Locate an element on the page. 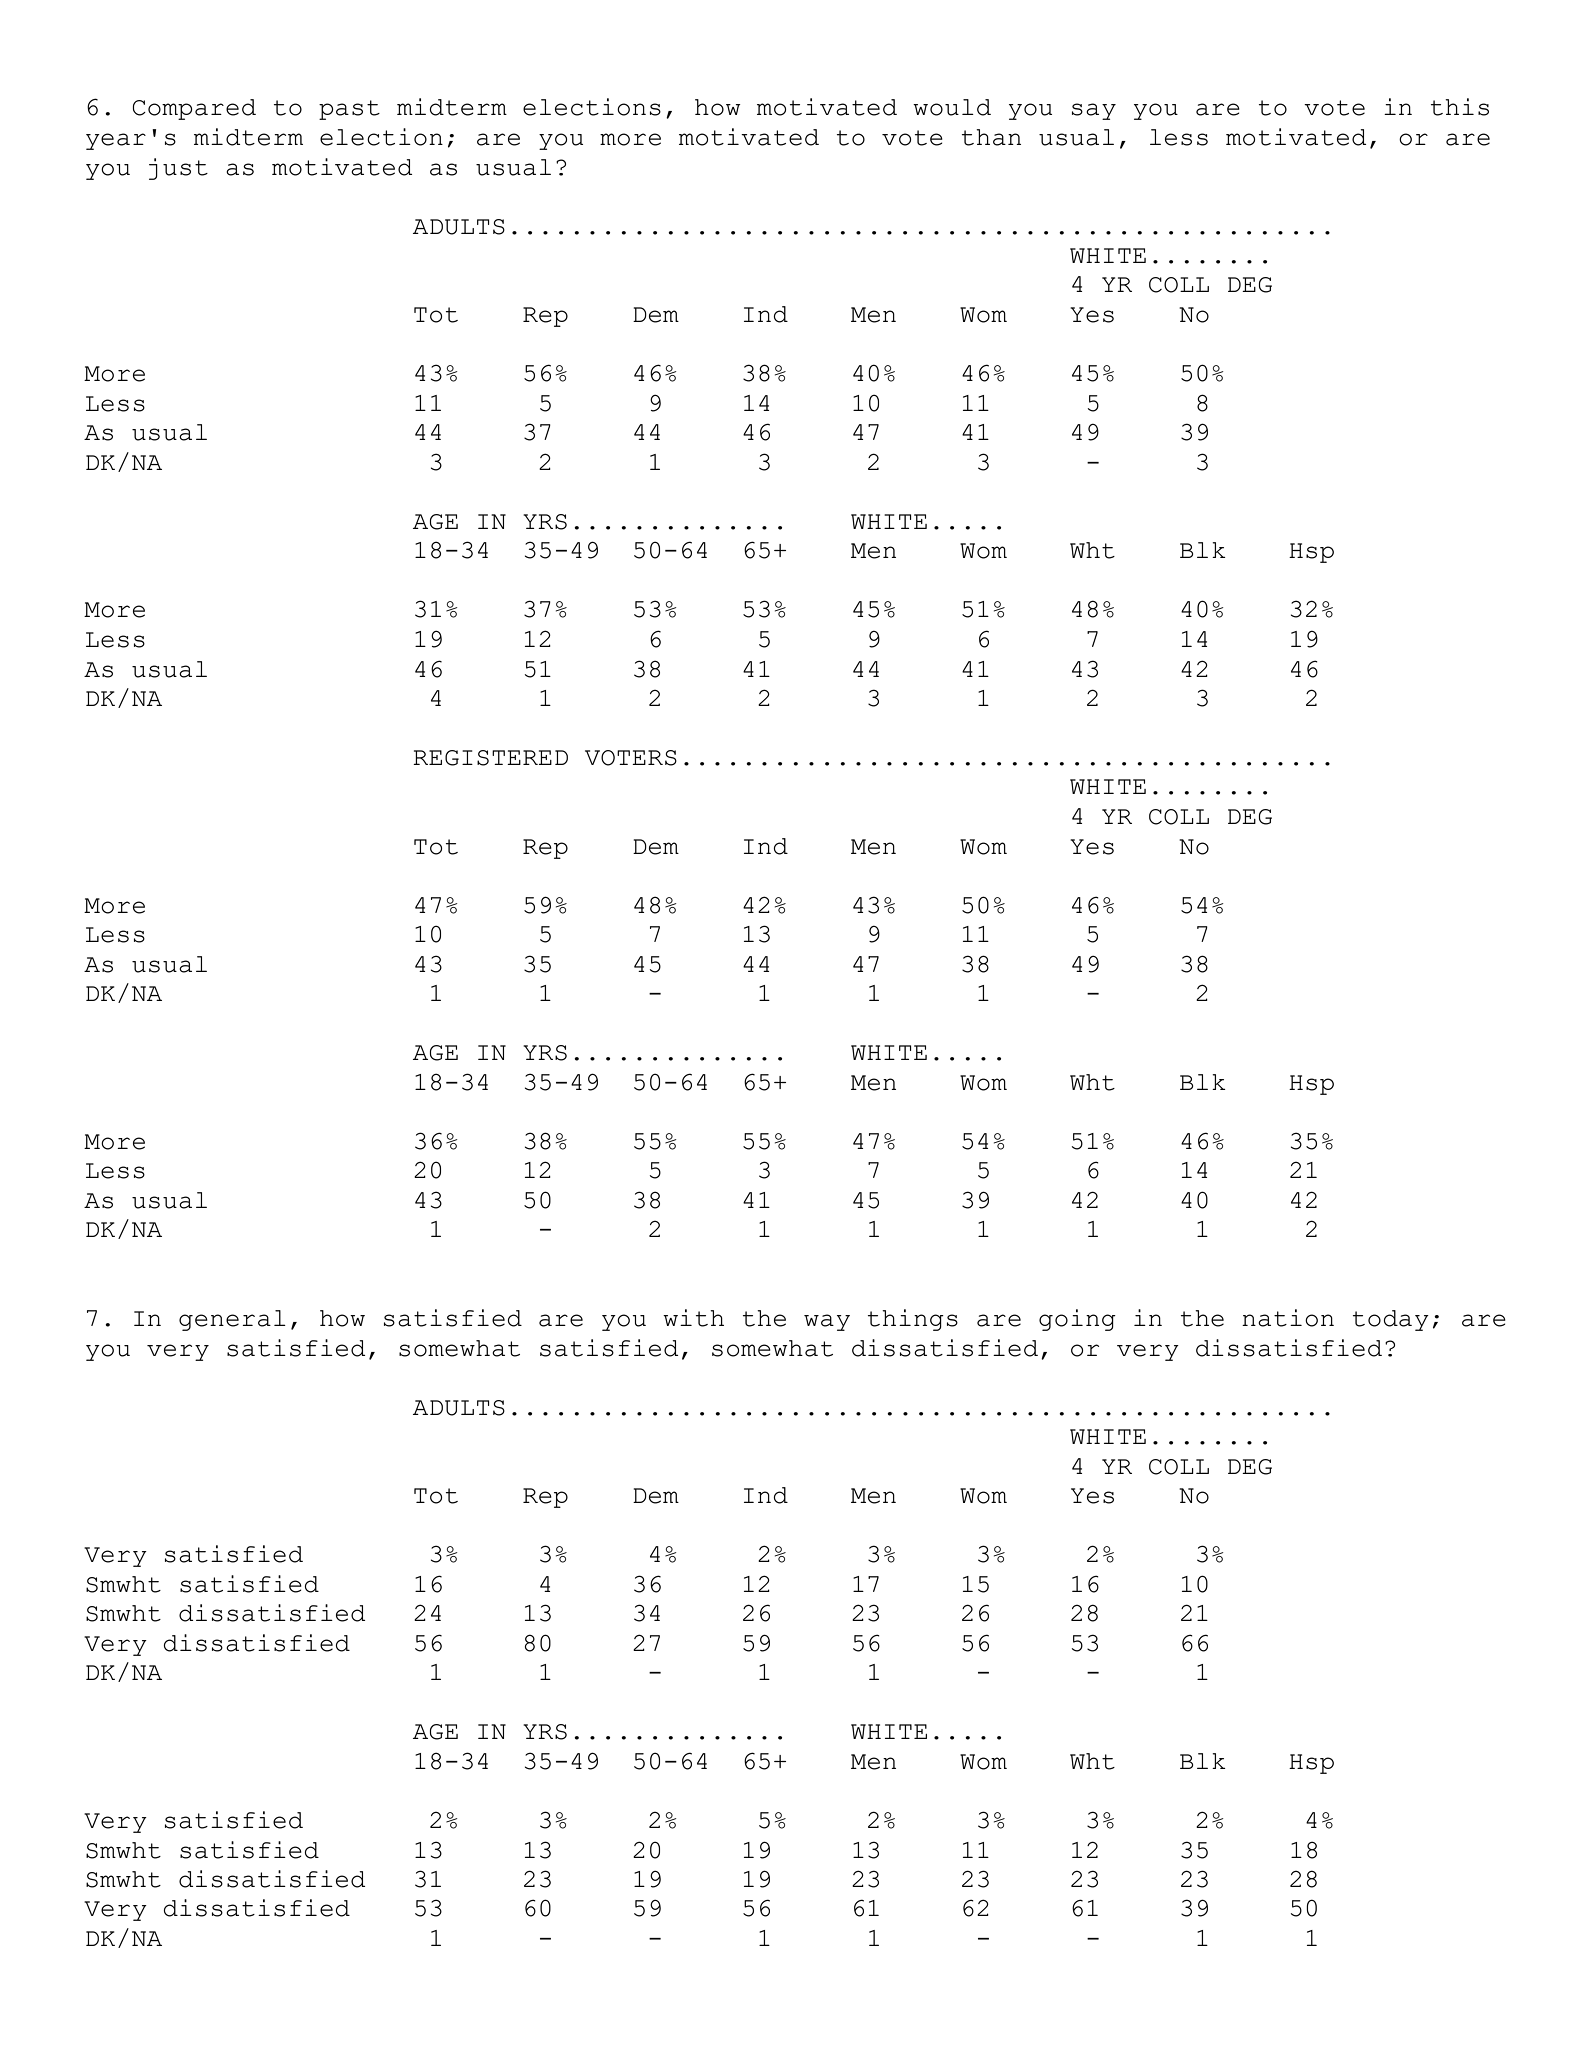 The height and width of the document is (2064, 1595). say is located at coordinates (1094, 111).
